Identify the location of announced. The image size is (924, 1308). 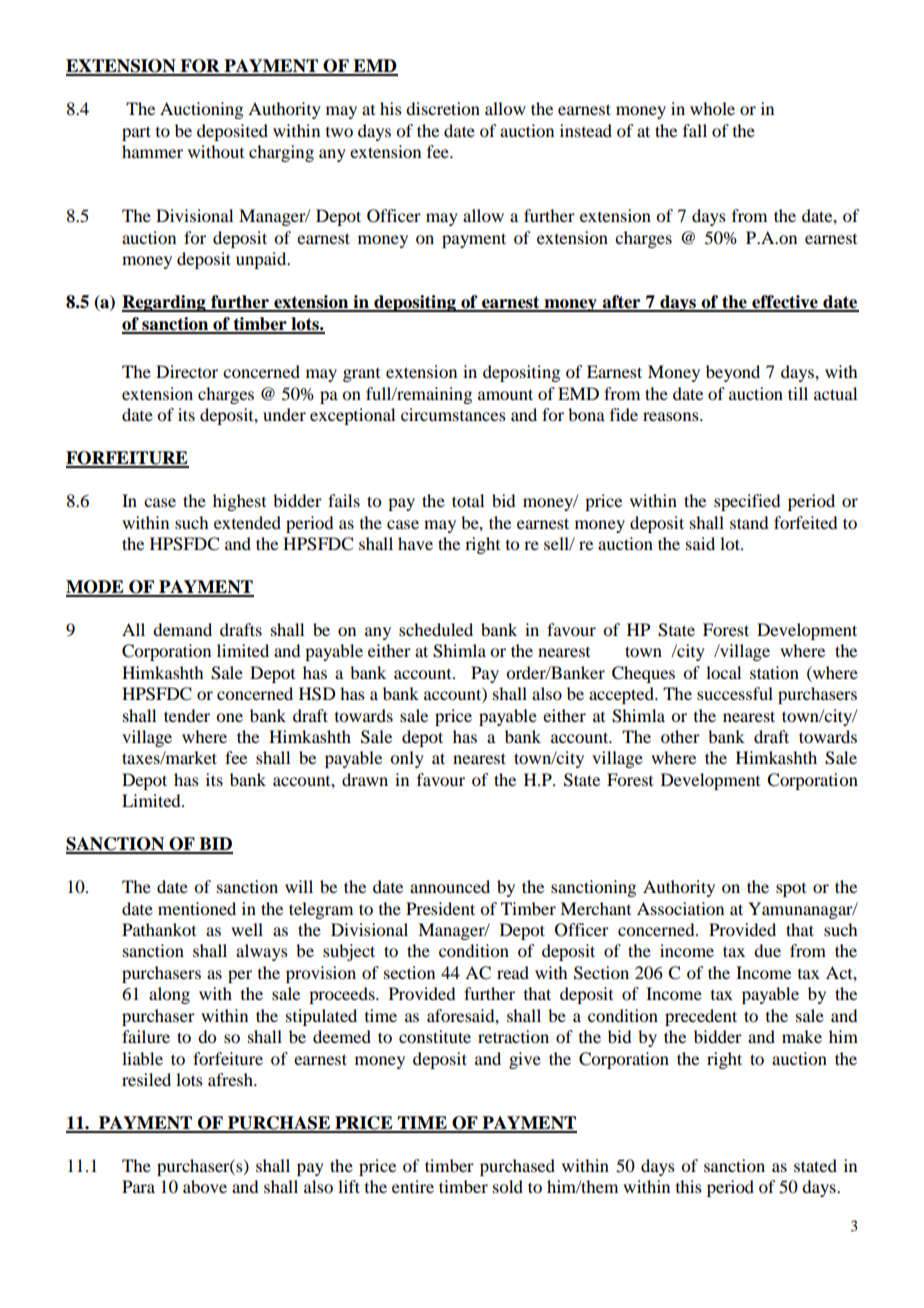
(450, 886).
